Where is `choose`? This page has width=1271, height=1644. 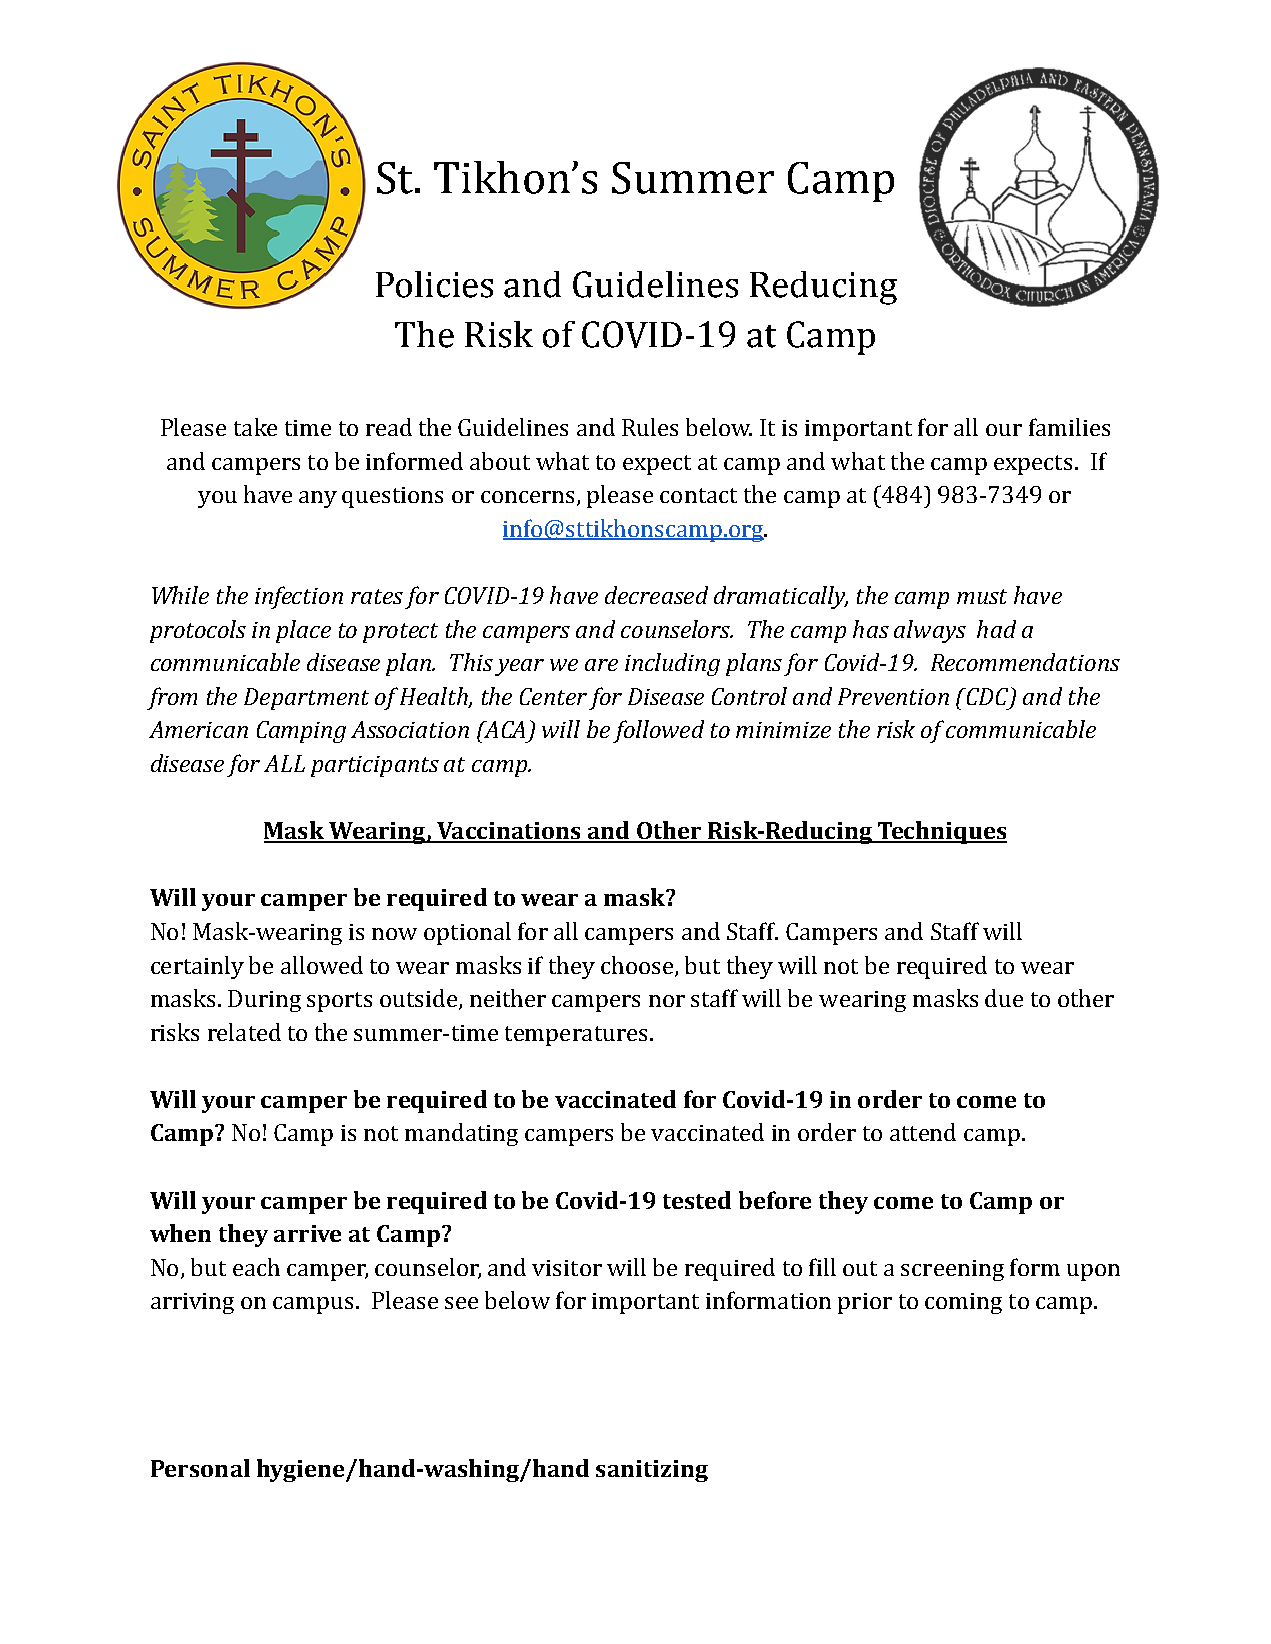 choose is located at coordinates (637, 965).
